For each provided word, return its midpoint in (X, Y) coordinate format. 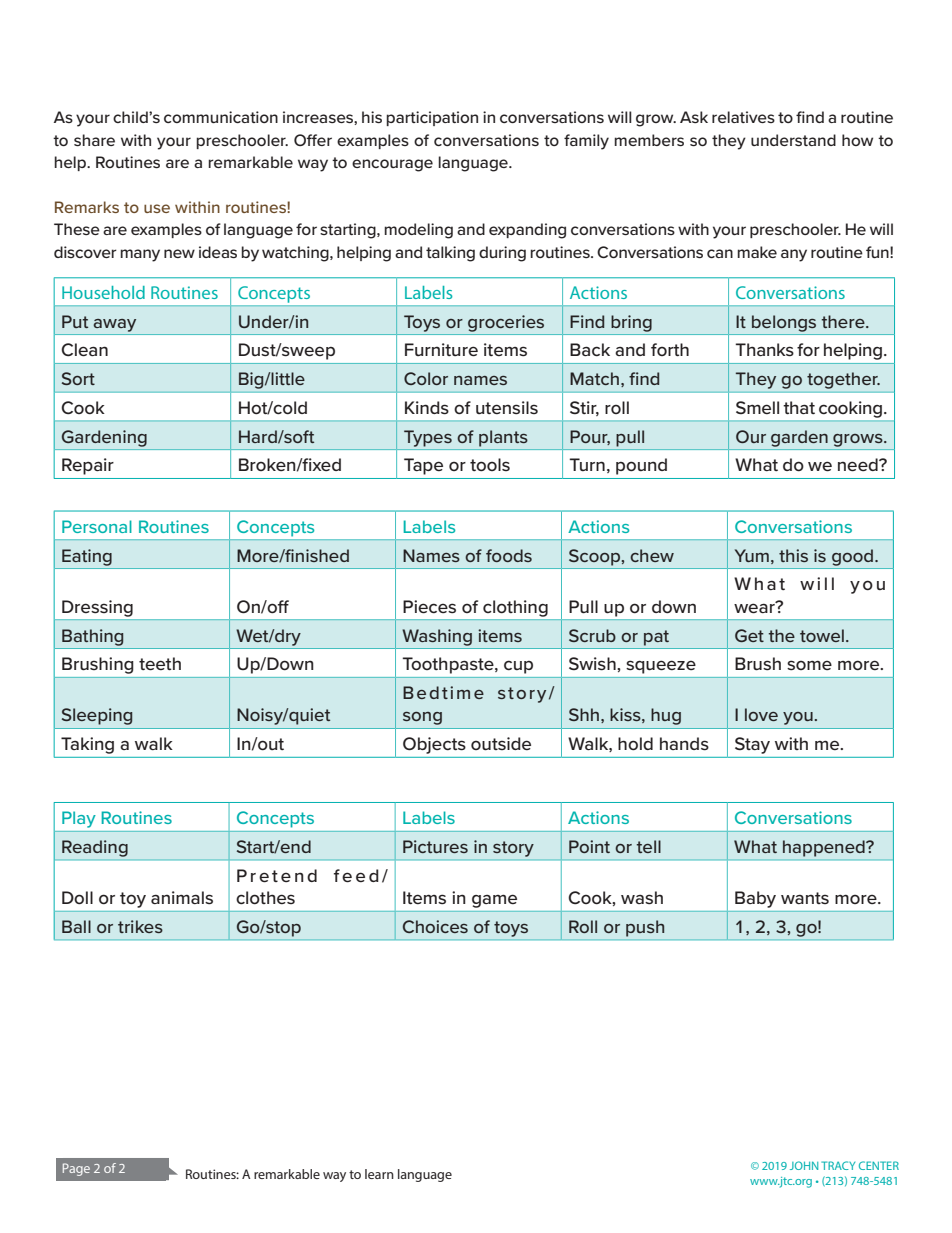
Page (76, 1169)
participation (432, 118)
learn (379, 1174)
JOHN (804, 1165)
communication (221, 117)
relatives (743, 117)
